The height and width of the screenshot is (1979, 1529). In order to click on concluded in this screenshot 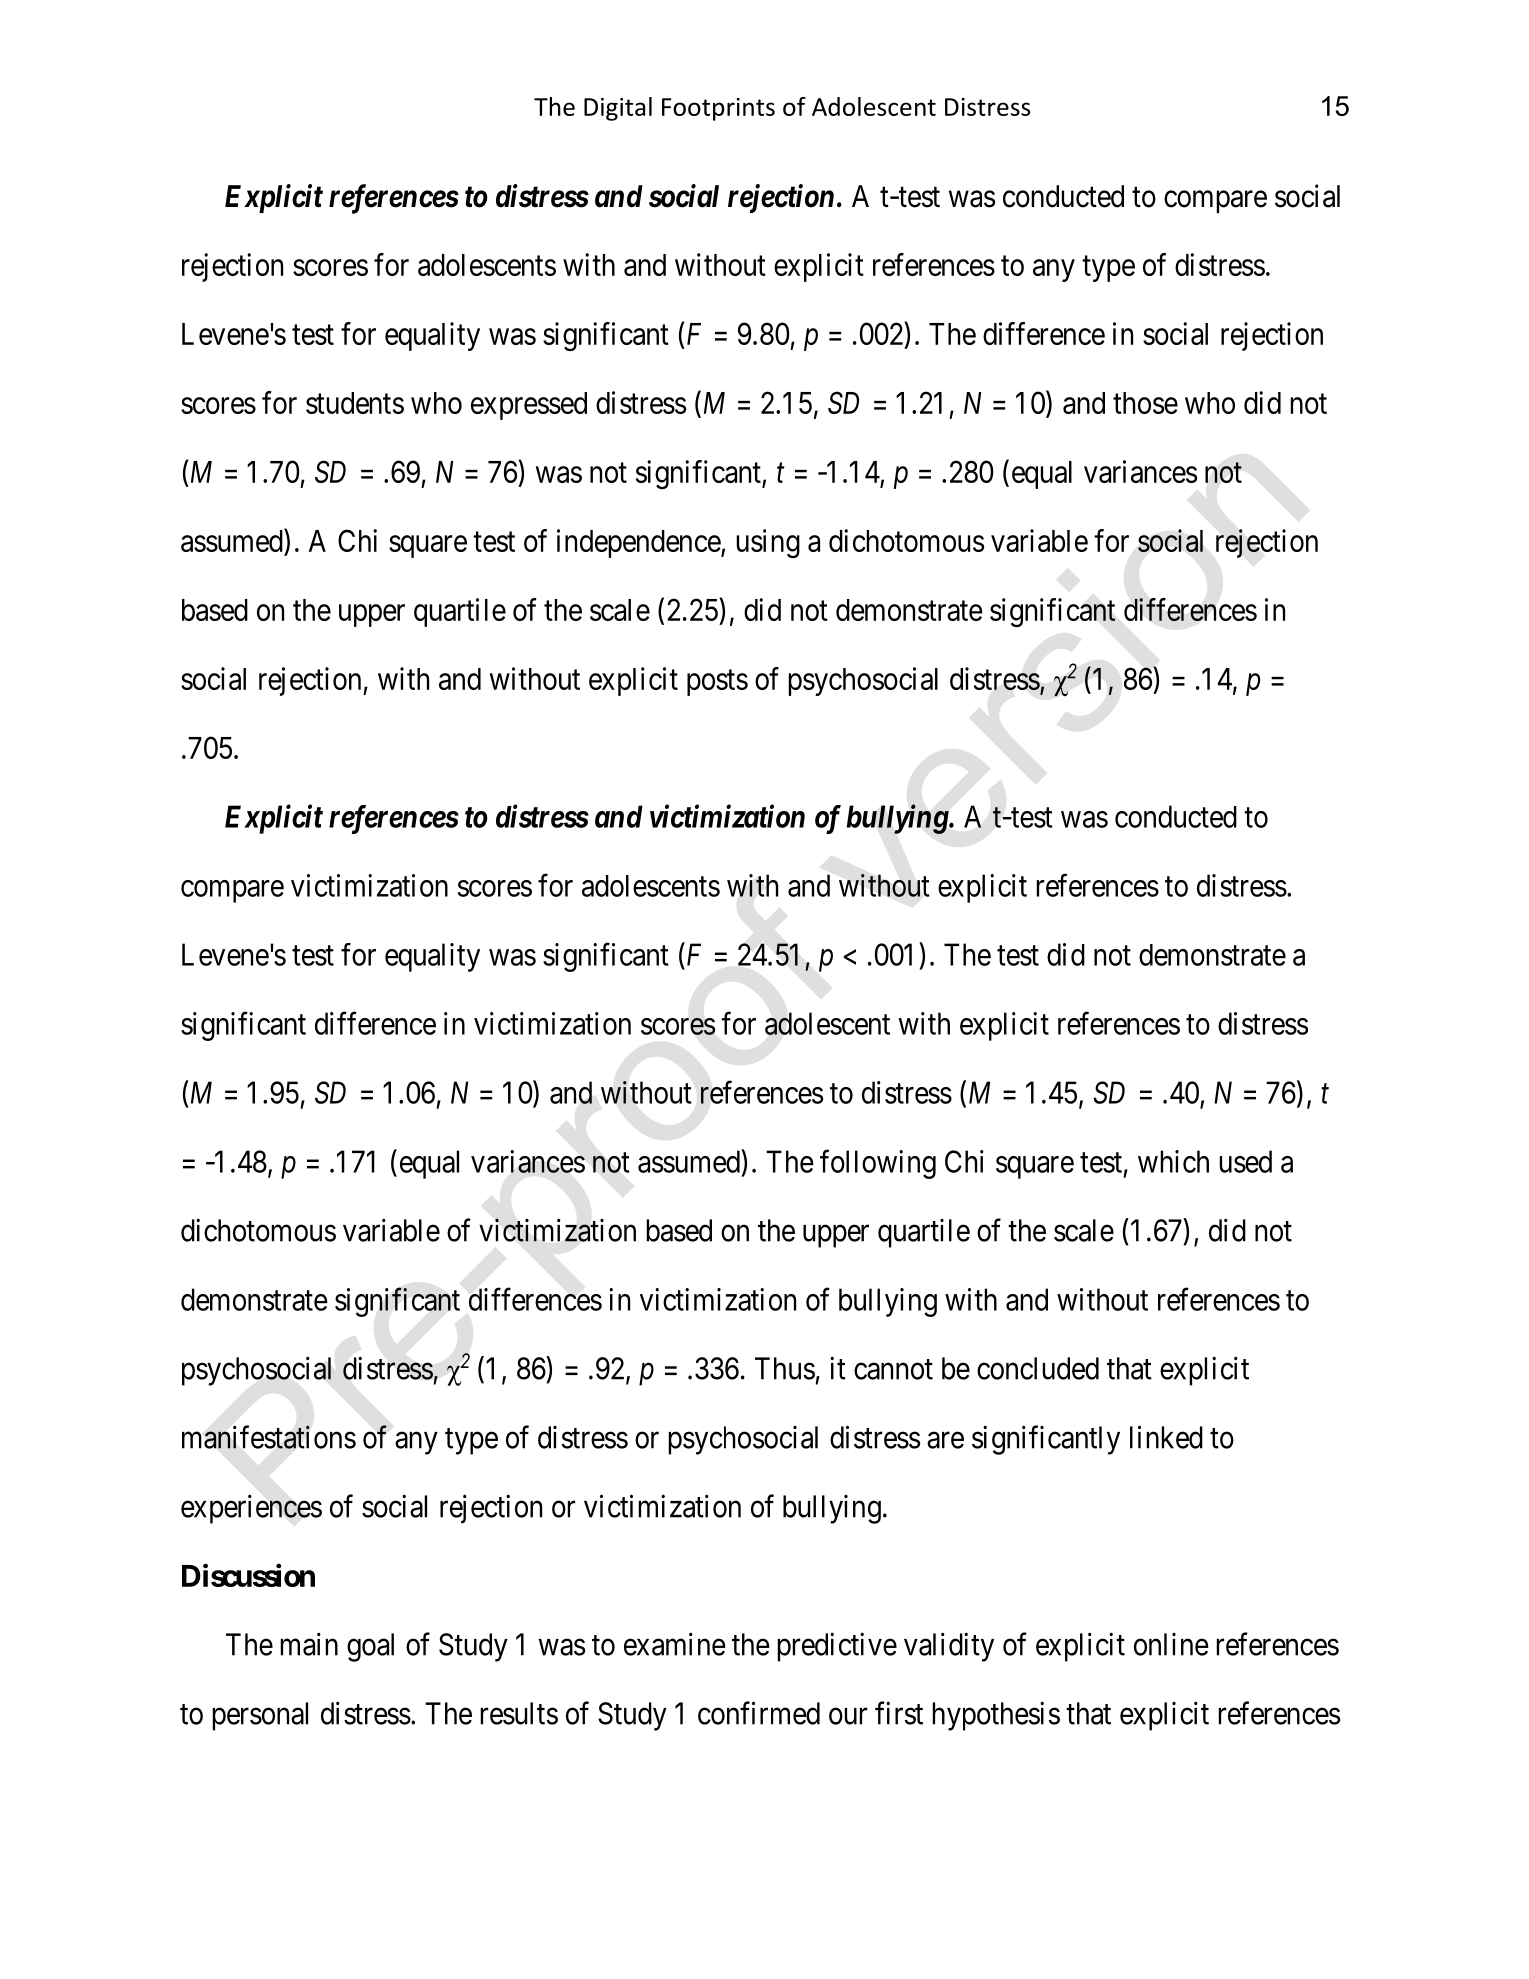, I will do `click(1038, 1368)`.
